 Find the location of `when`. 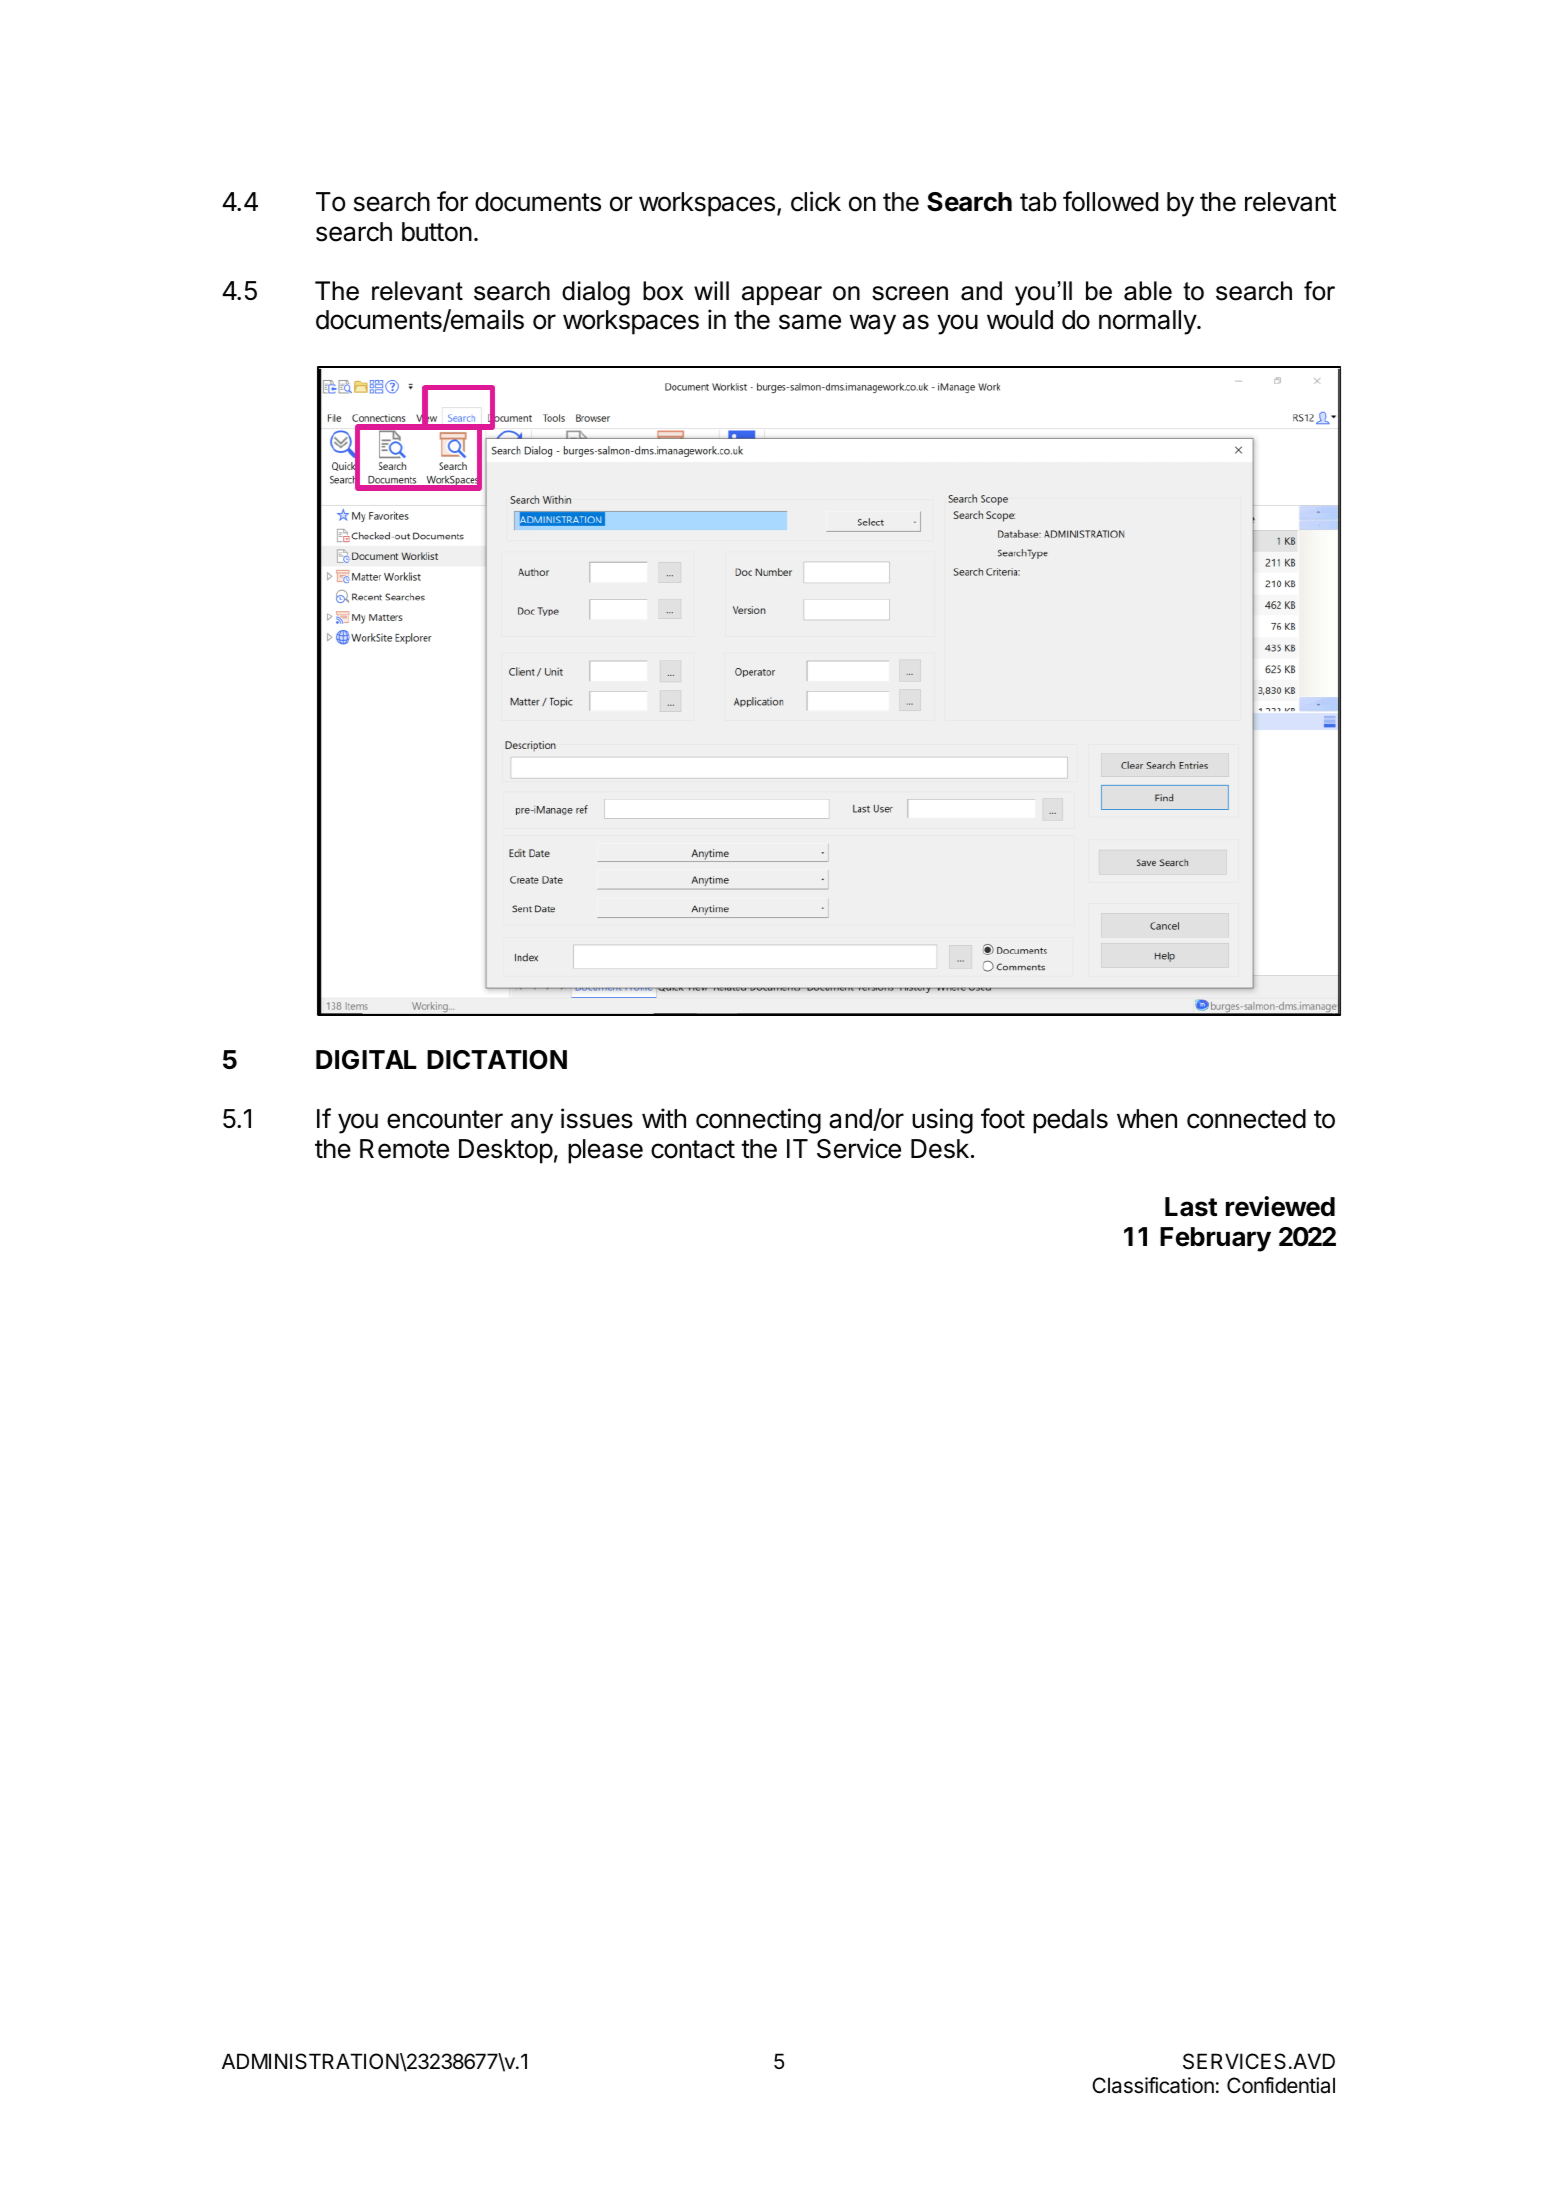

when is located at coordinates (1147, 1119).
